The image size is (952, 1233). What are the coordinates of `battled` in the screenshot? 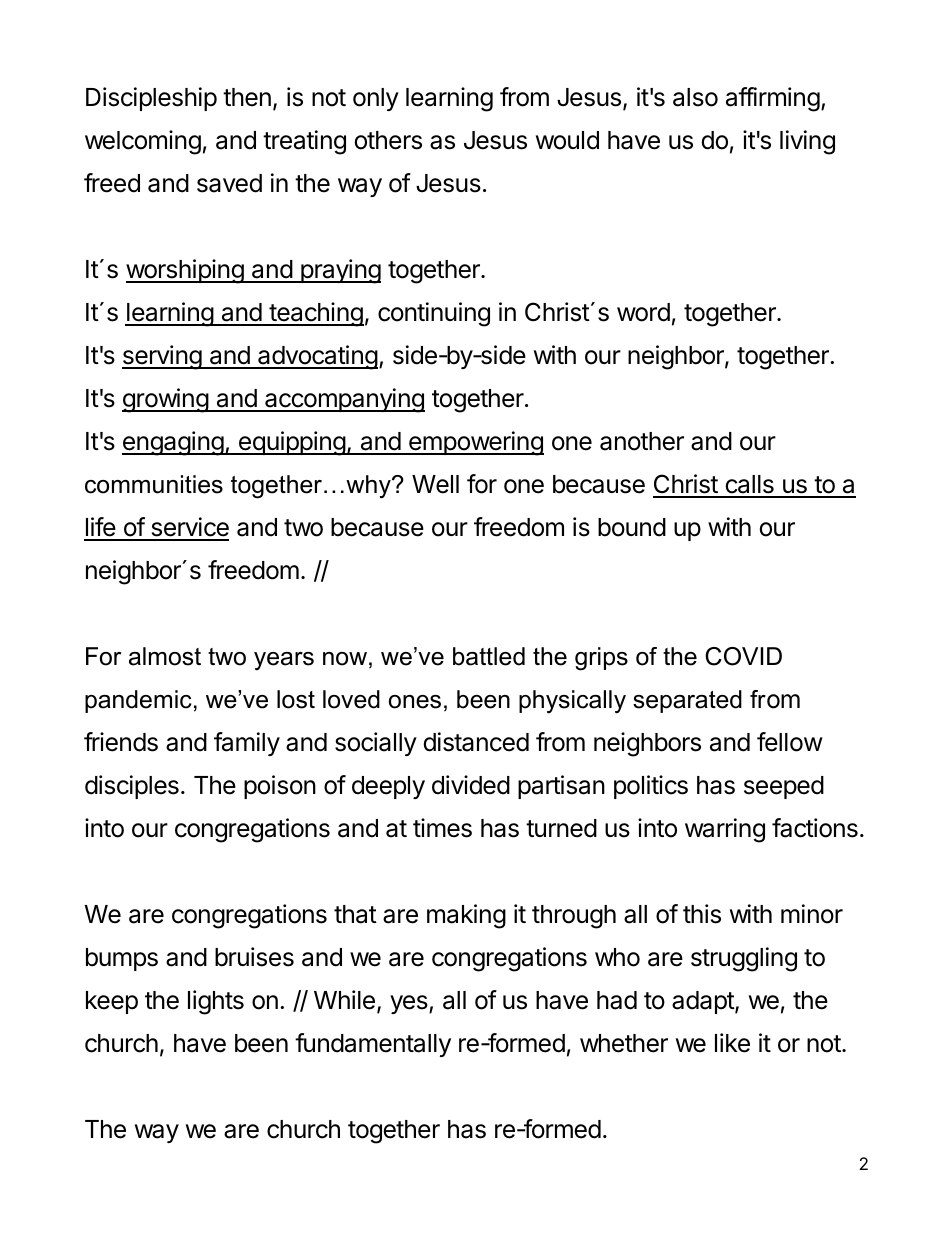 It's located at (489, 656).
